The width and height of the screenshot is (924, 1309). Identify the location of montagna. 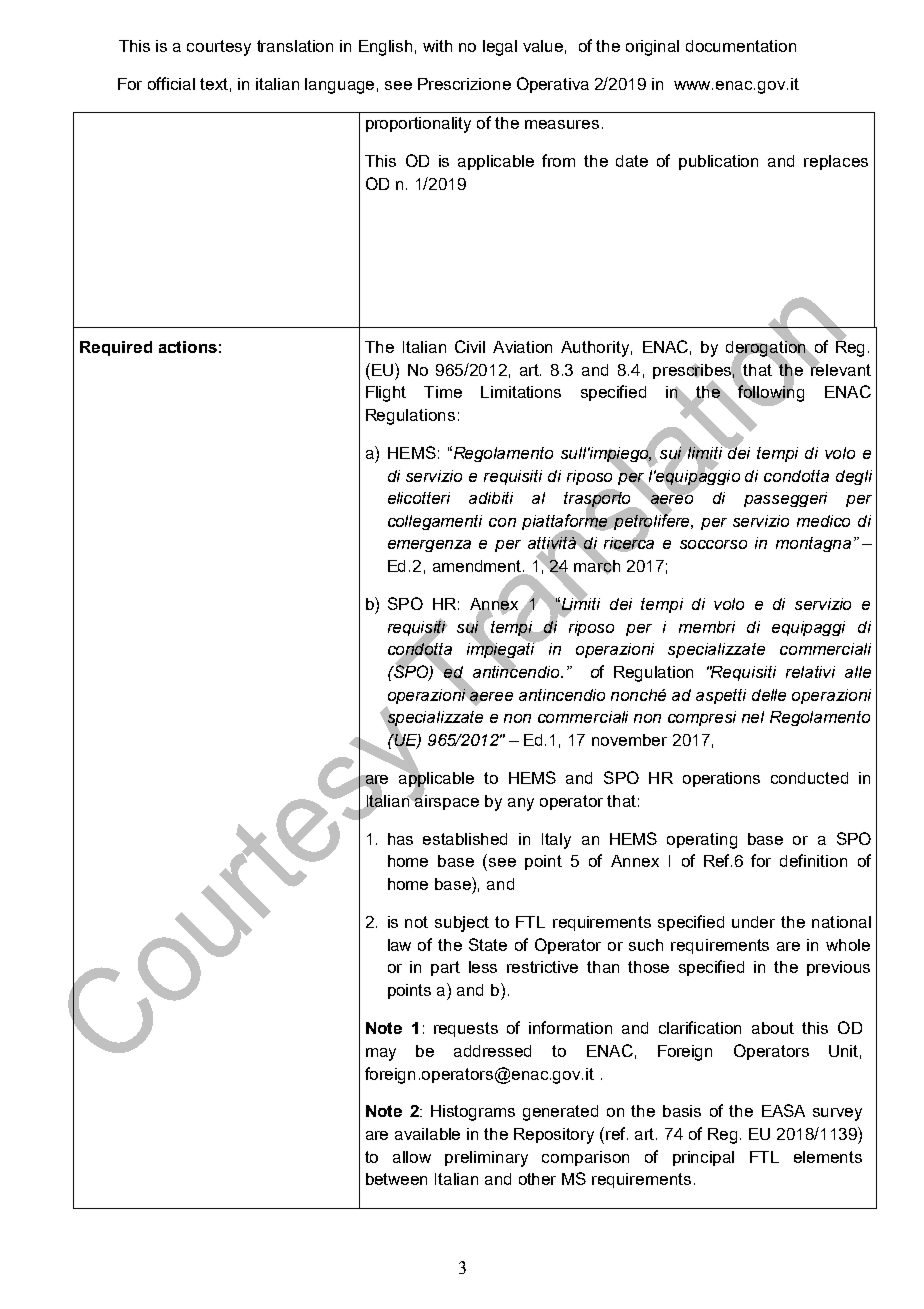
(813, 544).
